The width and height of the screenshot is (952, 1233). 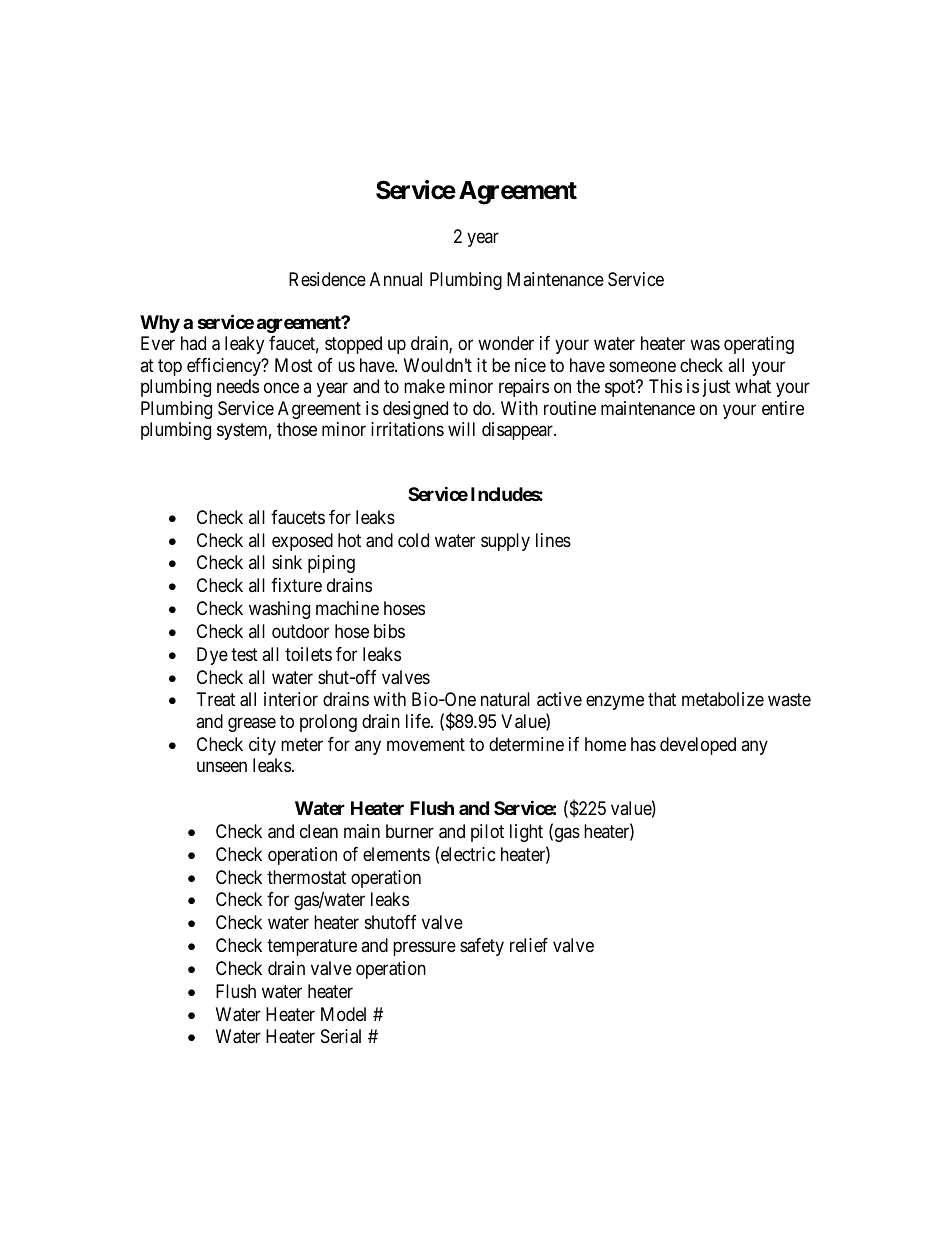 I want to click on pilot, so click(x=487, y=833).
